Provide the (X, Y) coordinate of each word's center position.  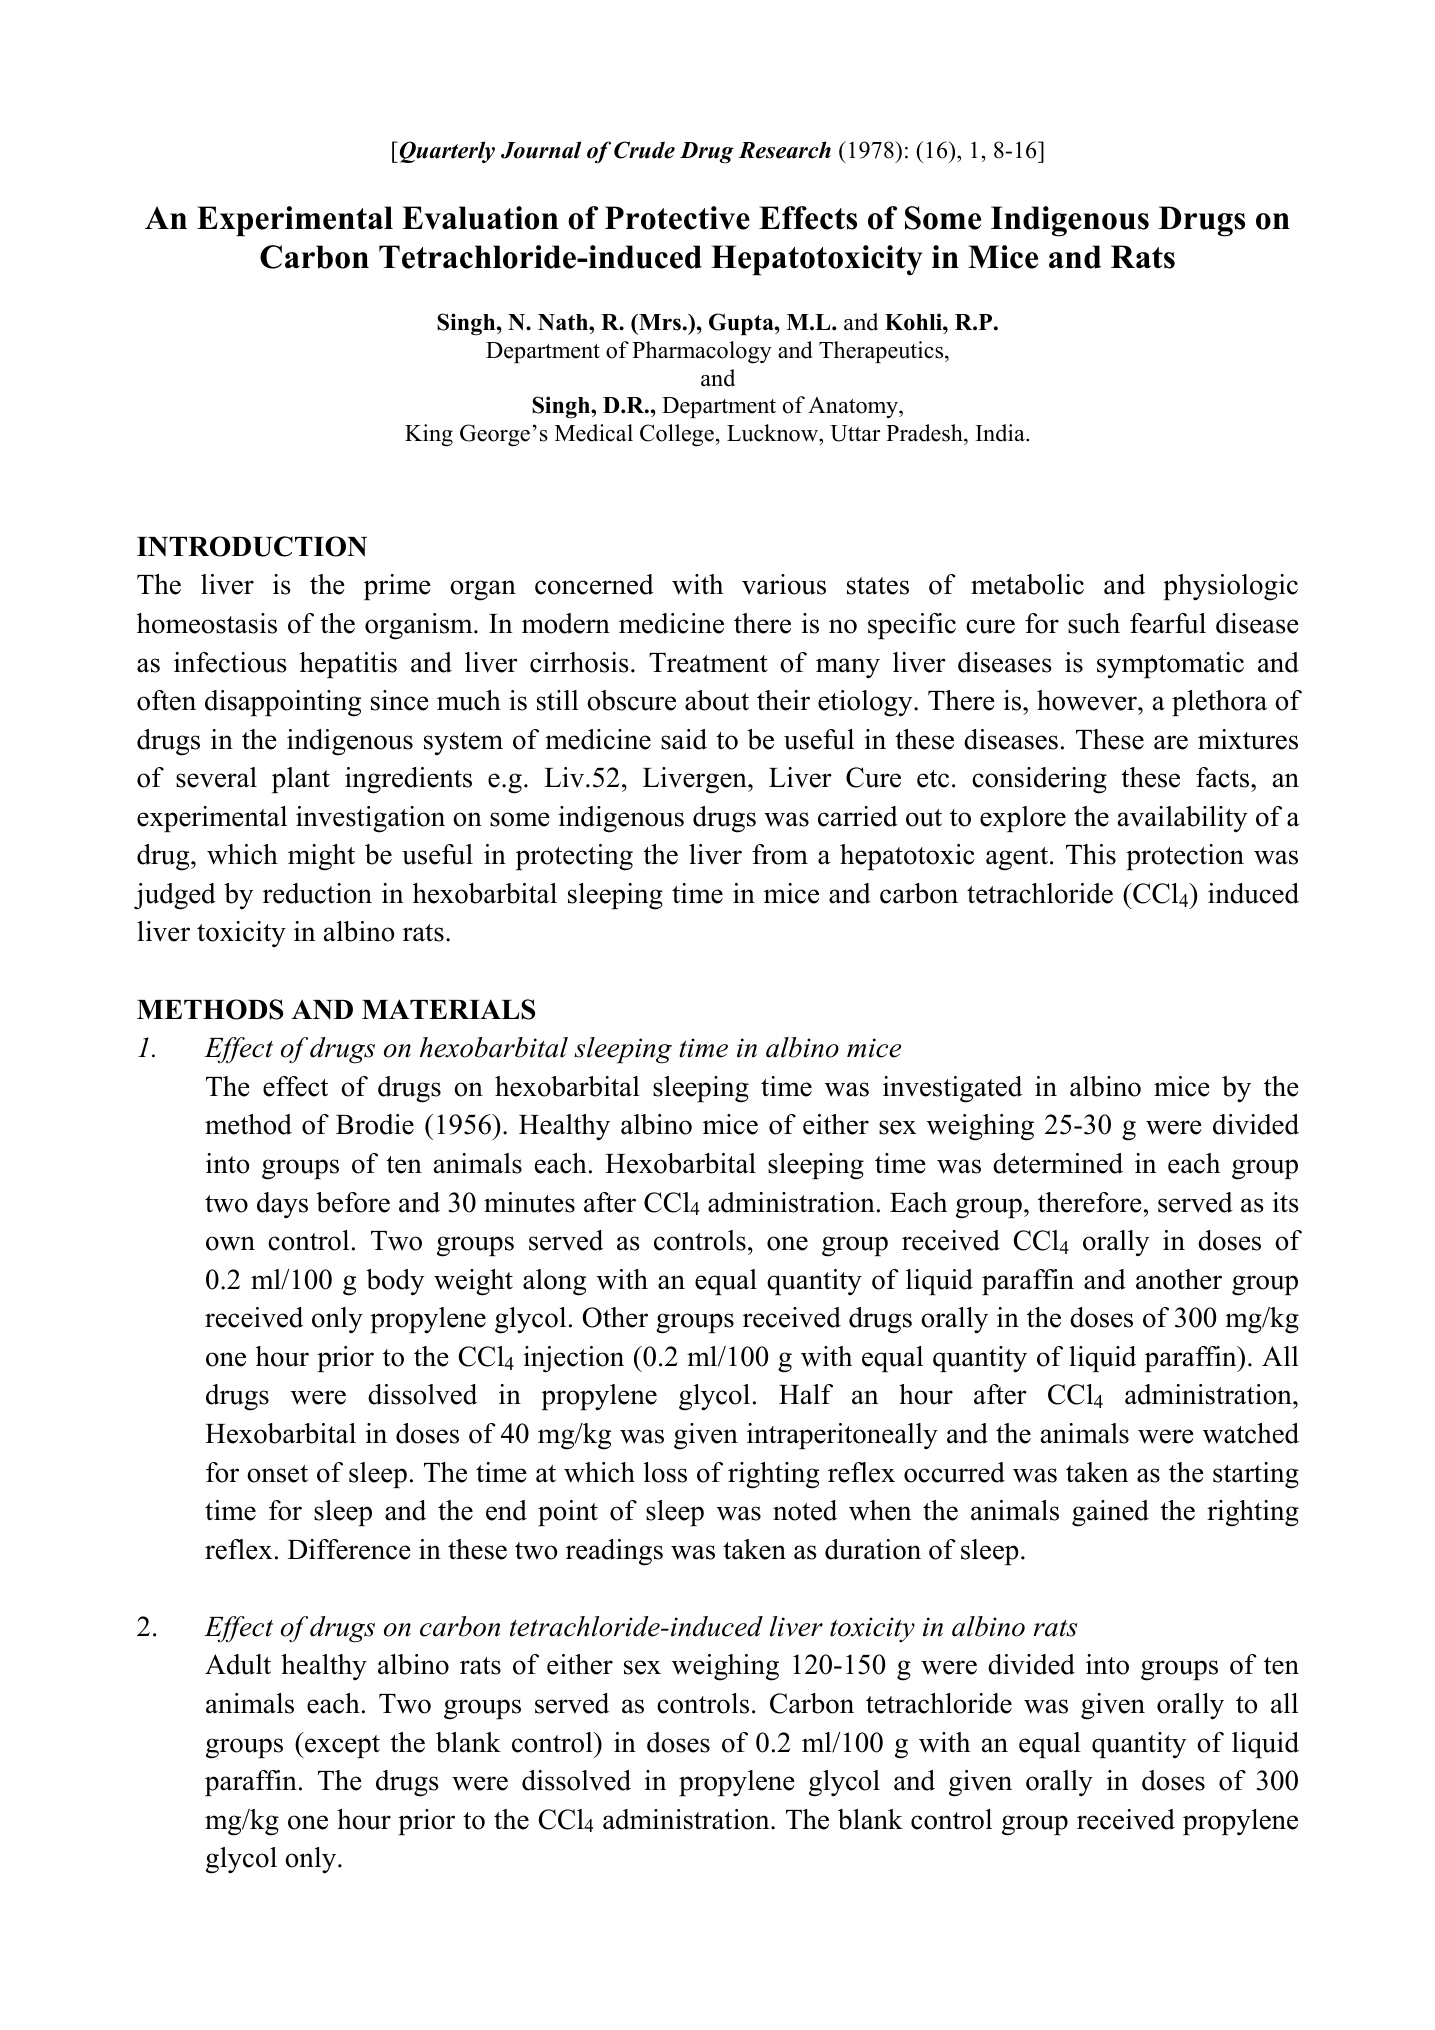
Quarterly (446, 152)
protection (1185, 857)
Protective (677, 218)
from (780, 854)
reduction (317, 893)
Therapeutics (882, 352)
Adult (238, 1664)
